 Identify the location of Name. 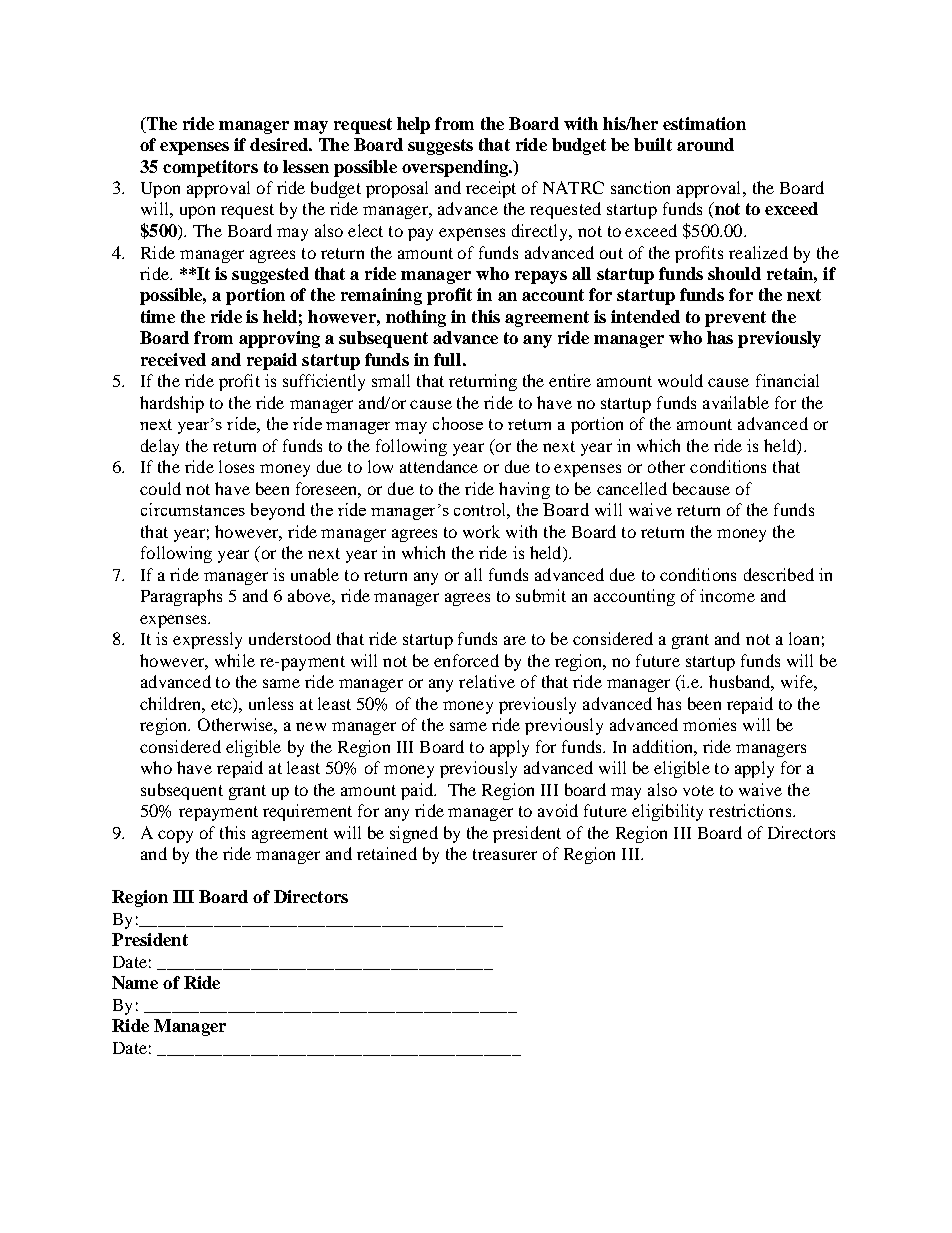
(135, 982).
